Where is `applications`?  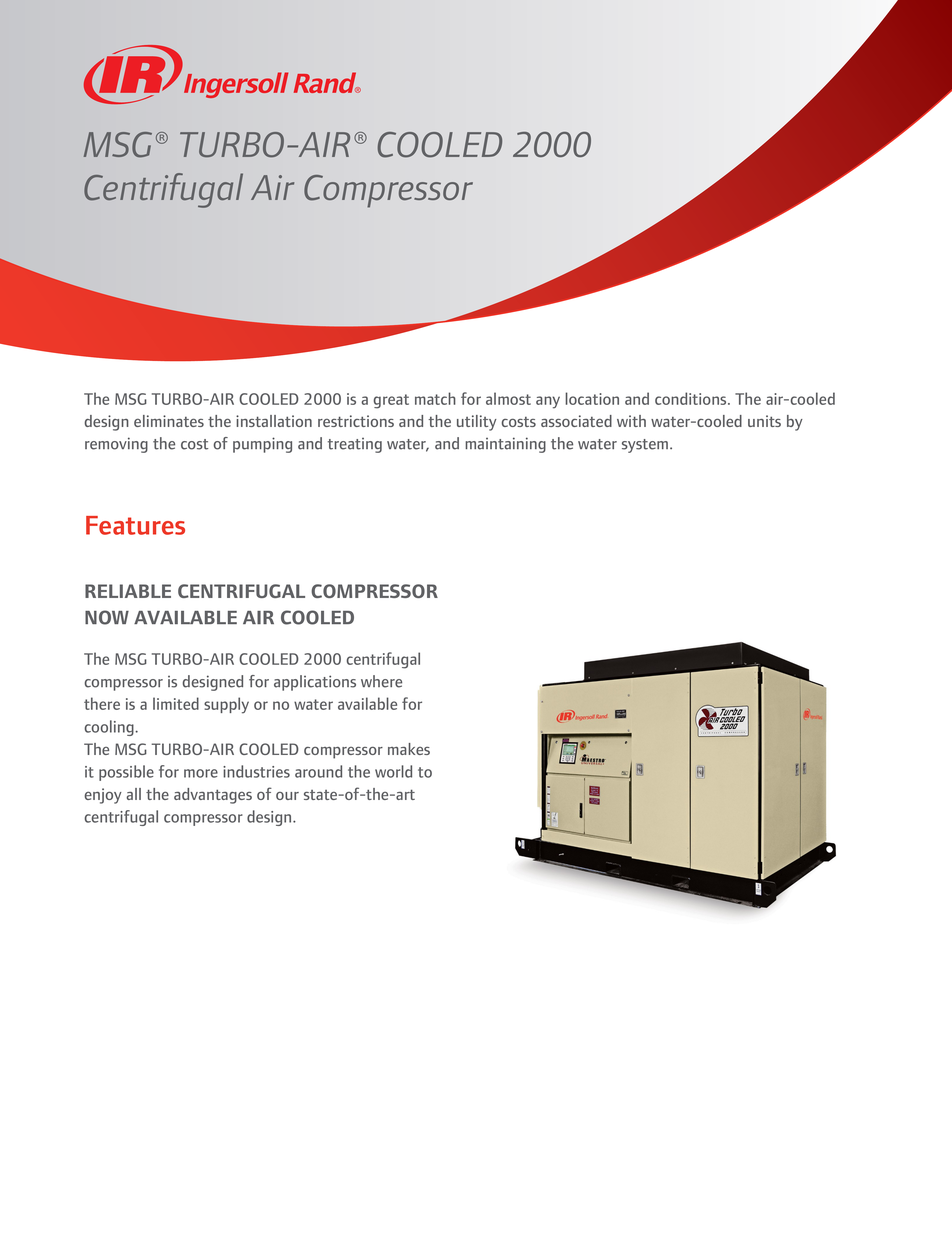 applications is located at coordinates (315, 683).
